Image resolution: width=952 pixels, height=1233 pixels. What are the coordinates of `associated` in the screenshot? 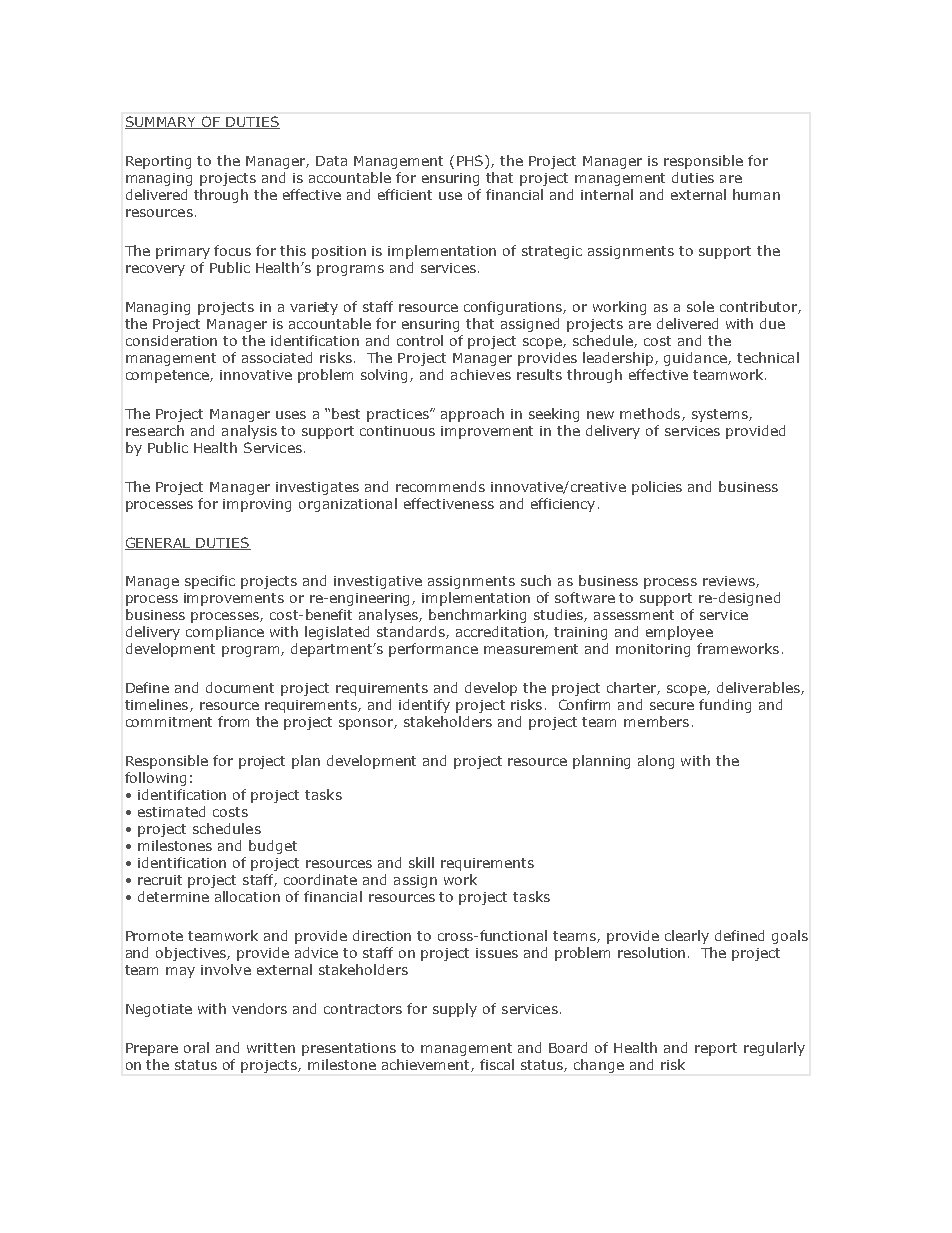 It's located at (277, 357).
